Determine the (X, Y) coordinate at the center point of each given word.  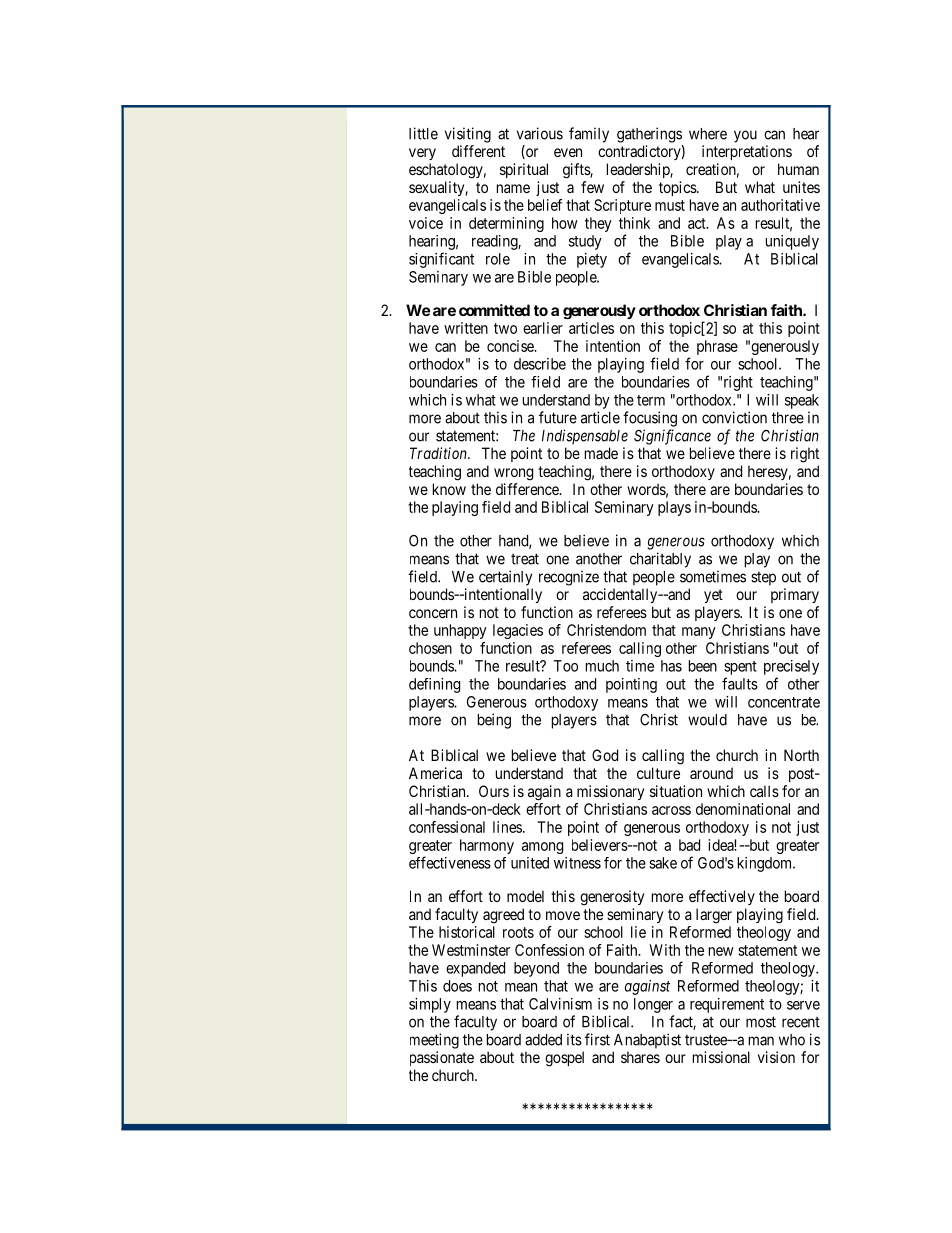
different (478, 151)
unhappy (460, 631)
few (592, 187)
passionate (442, 1058)
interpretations (747, 152)
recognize (569, 578)
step (763, 578)
